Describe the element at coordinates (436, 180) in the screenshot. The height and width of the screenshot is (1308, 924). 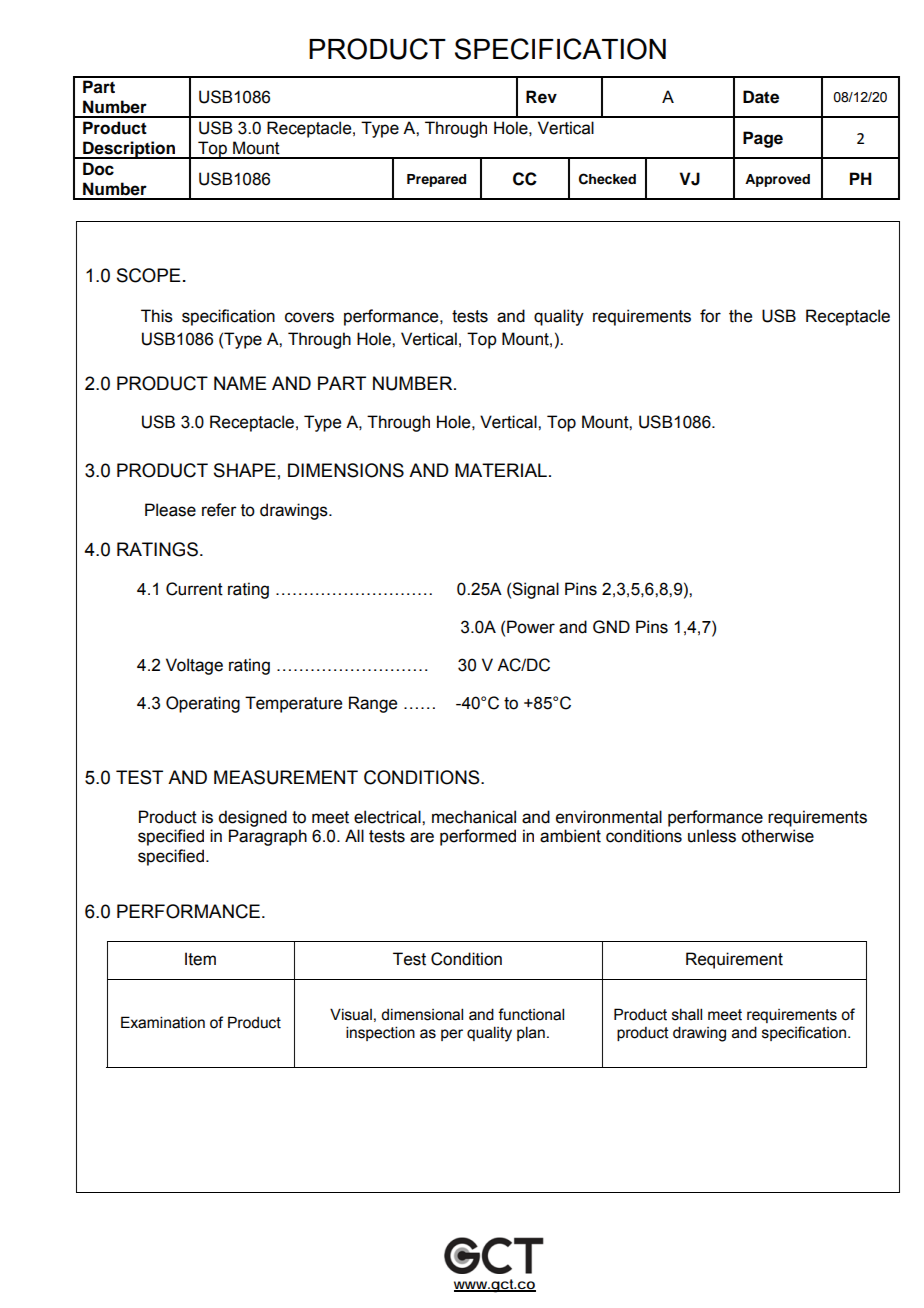
I see `Prepared` at that location.
